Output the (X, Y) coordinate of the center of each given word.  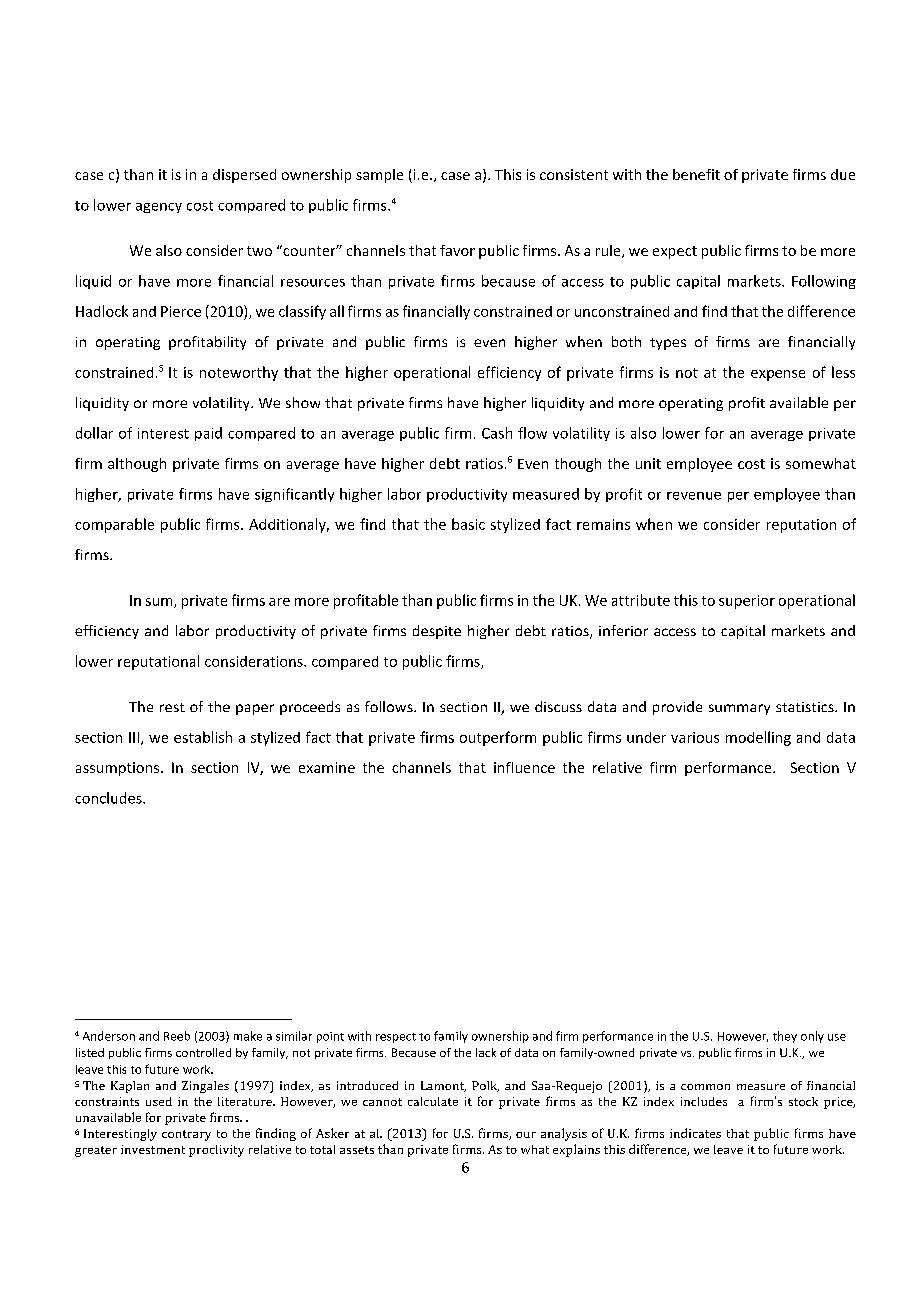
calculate (433, 1101)
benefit (696, 174)
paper (255, 709)
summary (739, 709)
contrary (186, 1135)
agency (159, 208)
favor (457, 250)
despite (437, 632)
